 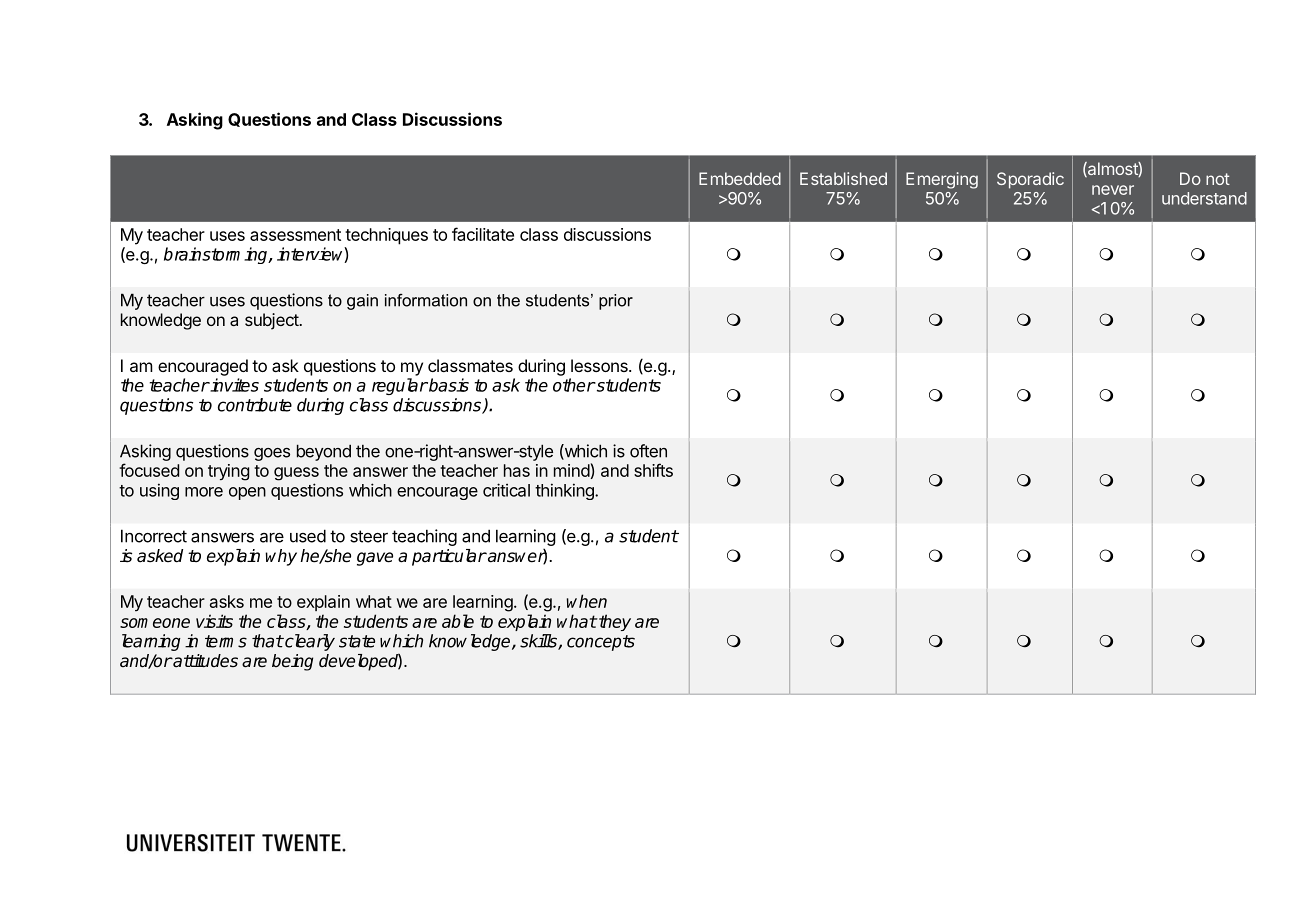 I want to click on never, so click(x=1113, y=190).
